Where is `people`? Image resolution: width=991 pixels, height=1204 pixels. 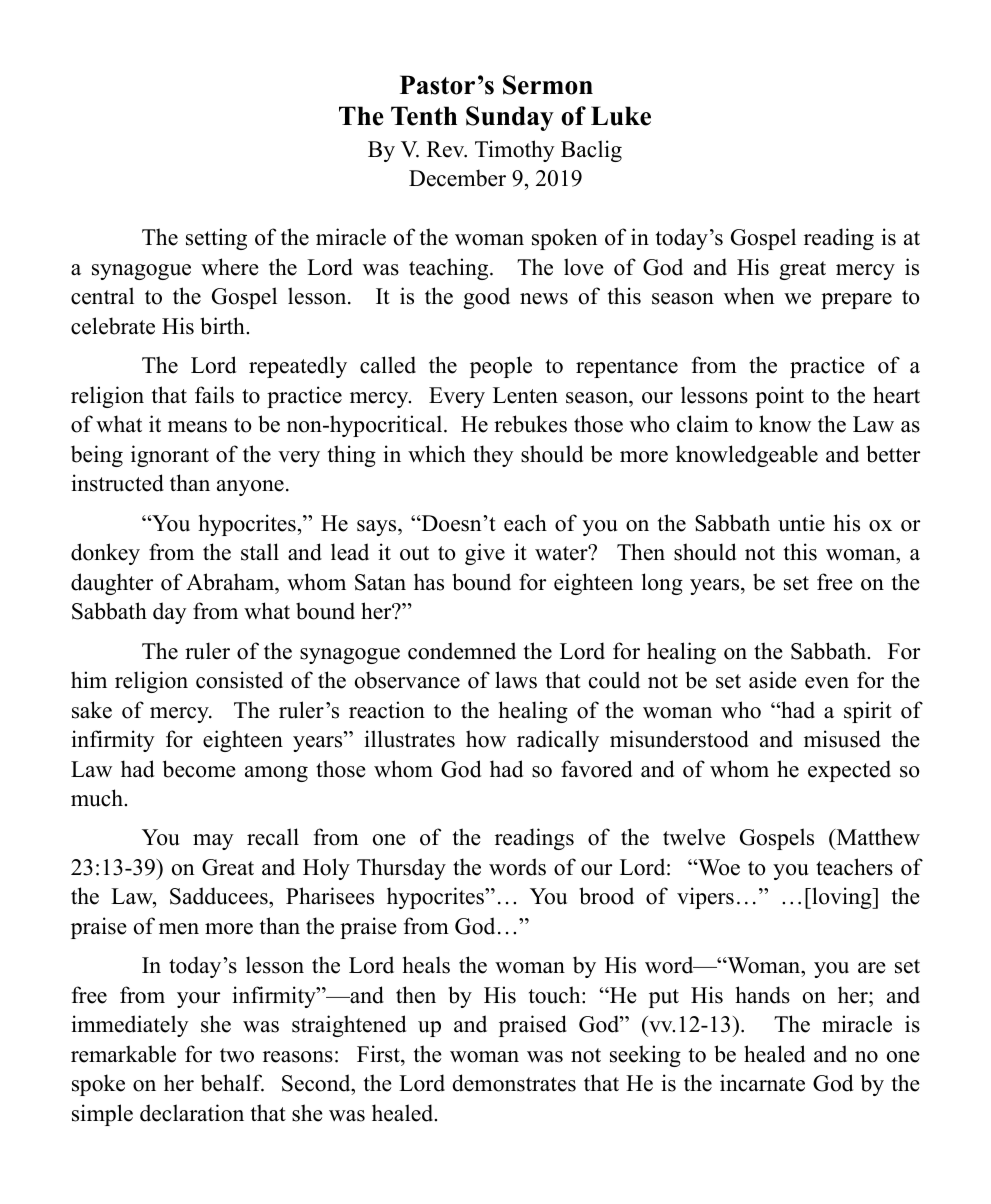
people is located at coordinates (501, 367).
